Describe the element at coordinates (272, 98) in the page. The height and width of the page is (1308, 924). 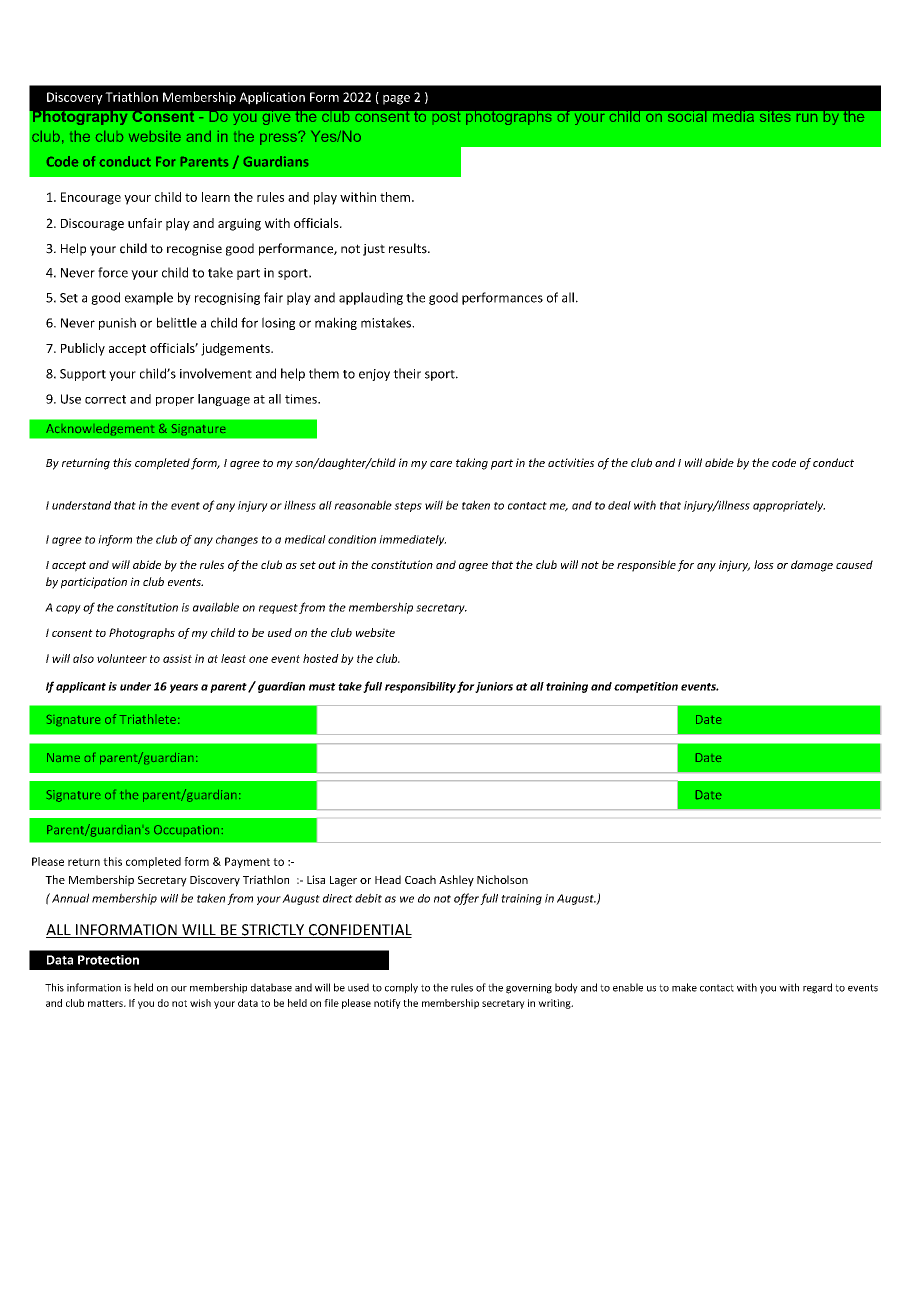
I see `Application` at that location.
